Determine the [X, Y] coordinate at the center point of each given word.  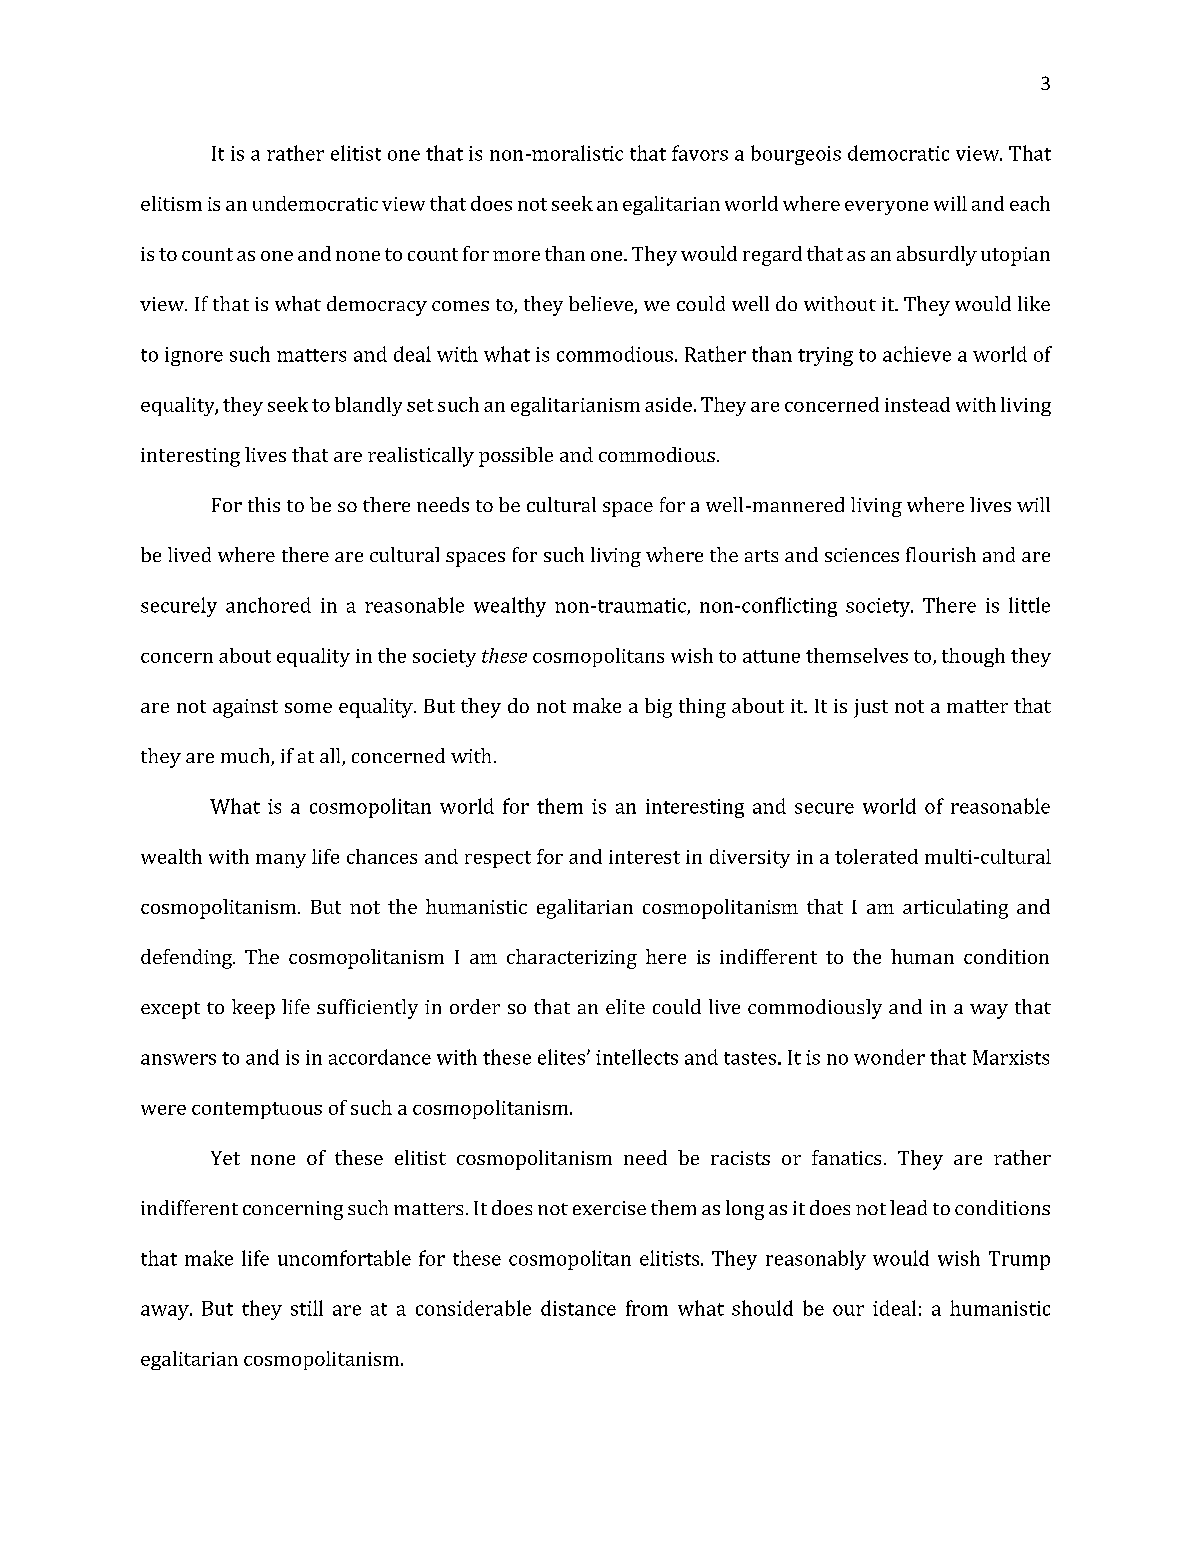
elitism [171, 203]
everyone [886, 208]
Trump [1019, 1260]
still [307, 1308]
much [246, 757]
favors [700, 153]
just [871, 708]
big [658, 708]
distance [578, 1308]
